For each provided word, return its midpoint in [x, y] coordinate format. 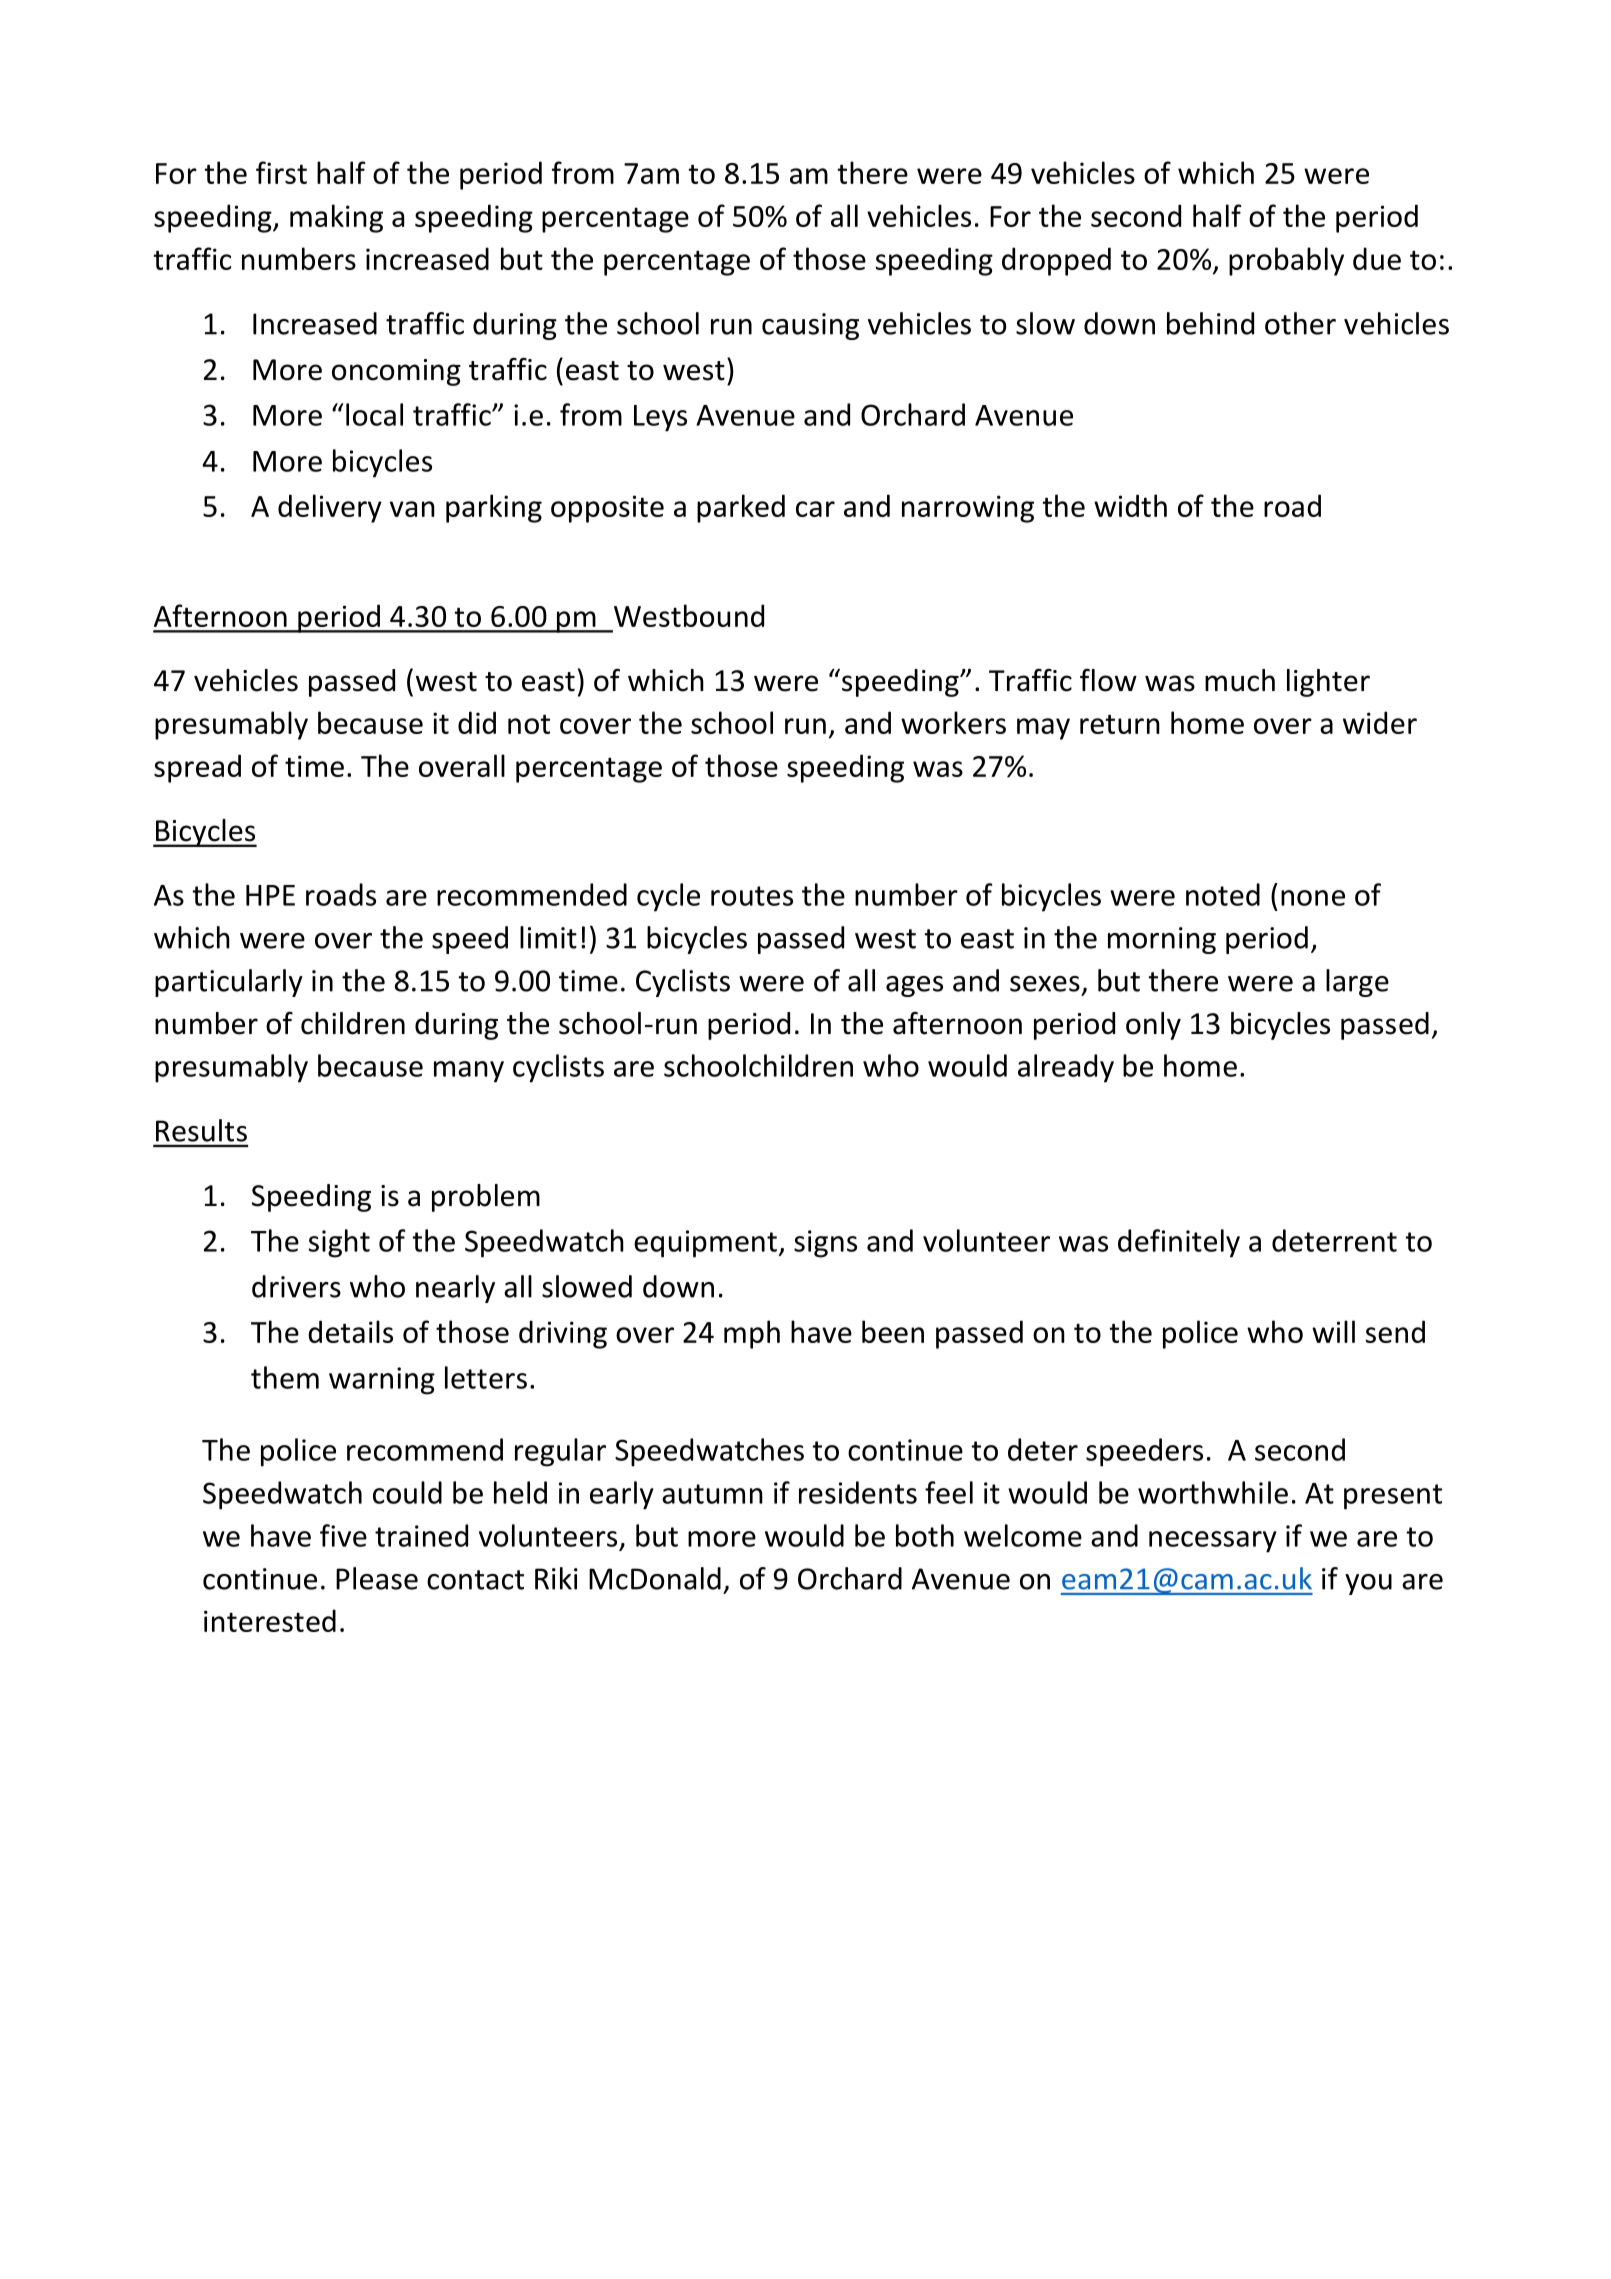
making [336, 218]
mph [752, 1334]
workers [953, 722]
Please [377, 1578]
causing [810, 326]
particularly [229, 983]
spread [197, 768]
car [815, 509]
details [350, 1331]
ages [914, 986]
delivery [330, 508]
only [1153, 1026]
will [1333, 1331]
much [1240, 680]
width [1130, 505]
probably [1286, 261]
